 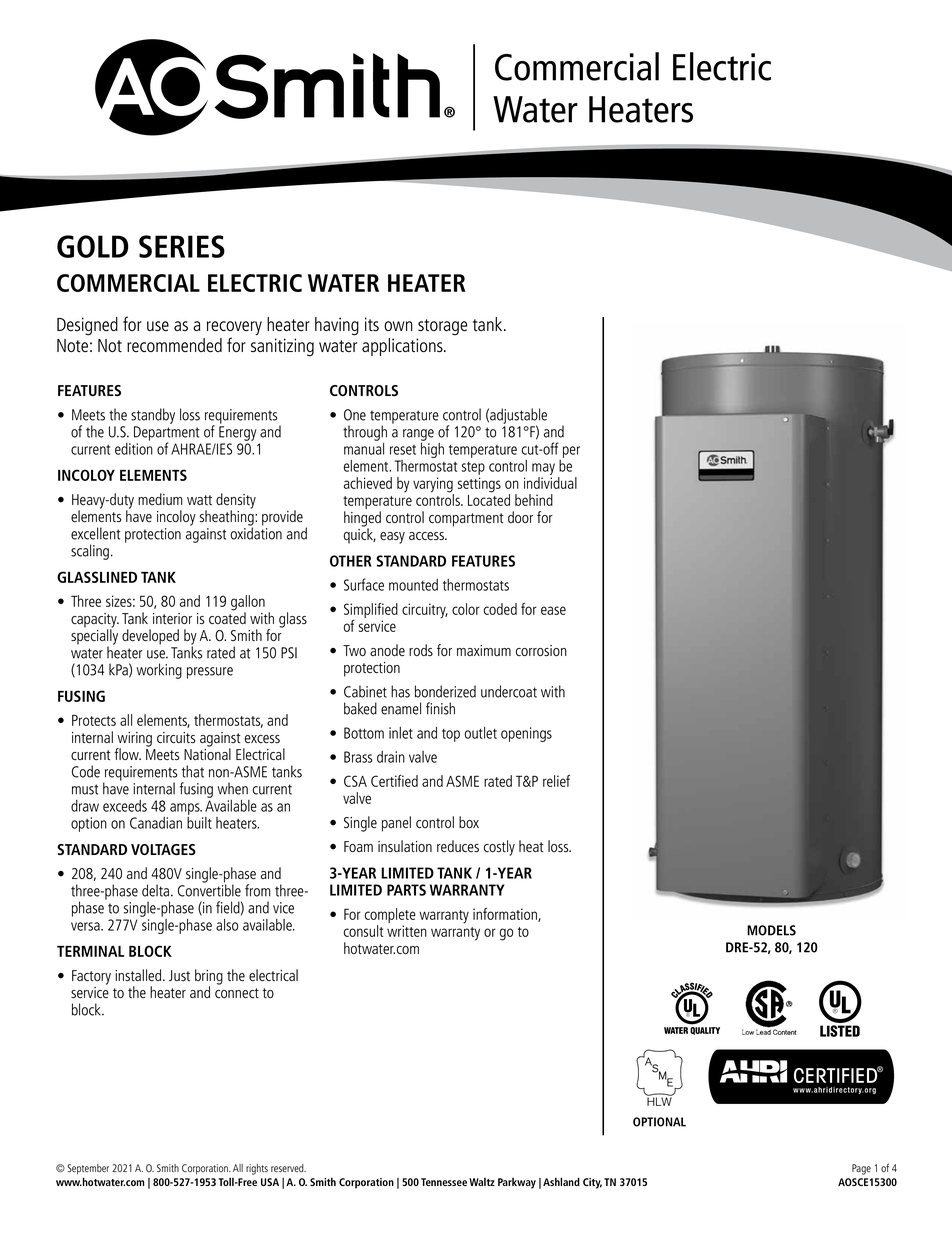 What do you see at coordinates (550, 483) in the screenshot?
I see `individual` at bounding box center [550, 483].
